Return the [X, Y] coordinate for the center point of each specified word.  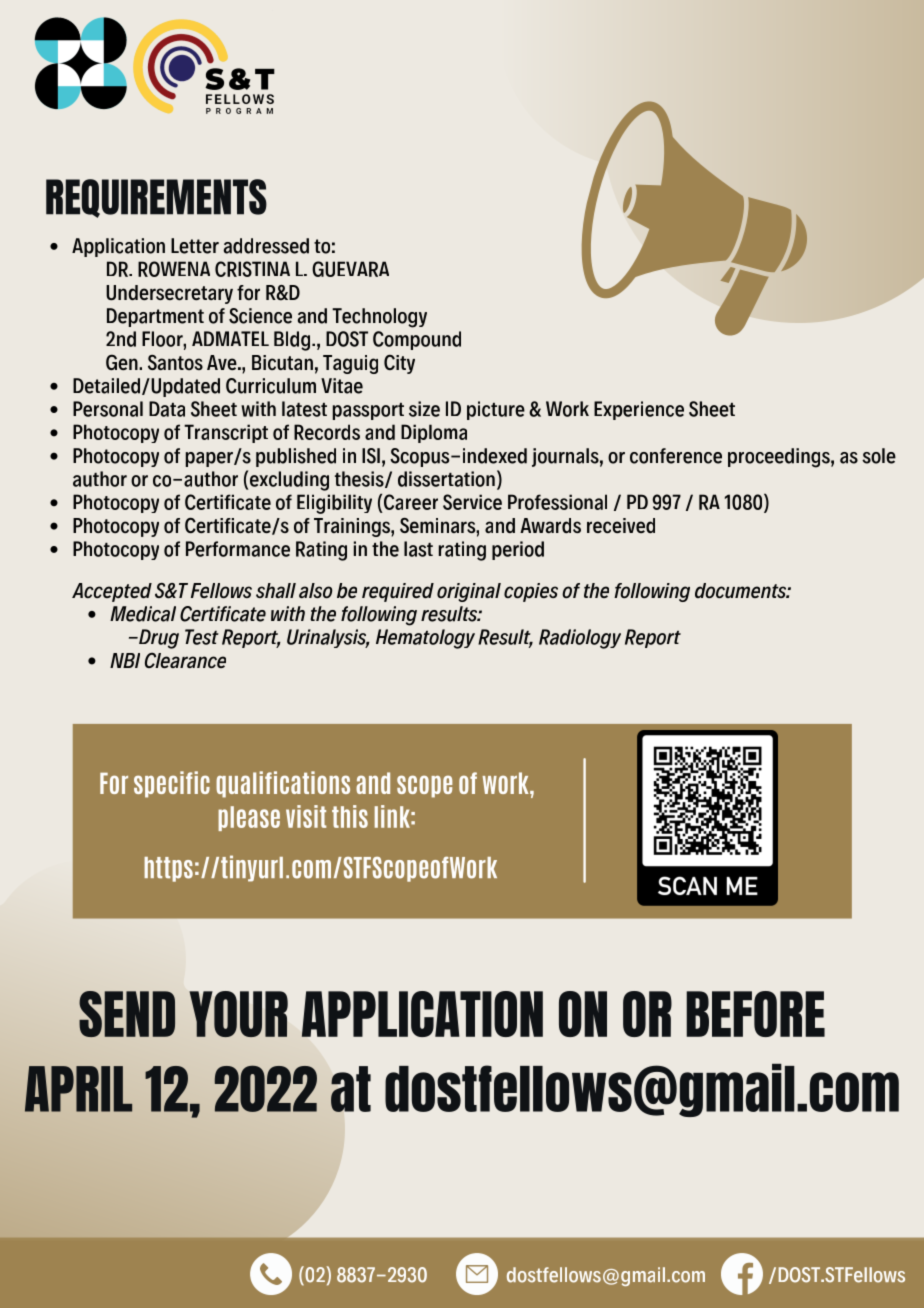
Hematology [425, 639]
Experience [639, 410]
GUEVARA [350, 269]
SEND [127, 1014]
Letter [195, 246]
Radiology [580, 639]
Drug [158, 639]
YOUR [238, 1014]
